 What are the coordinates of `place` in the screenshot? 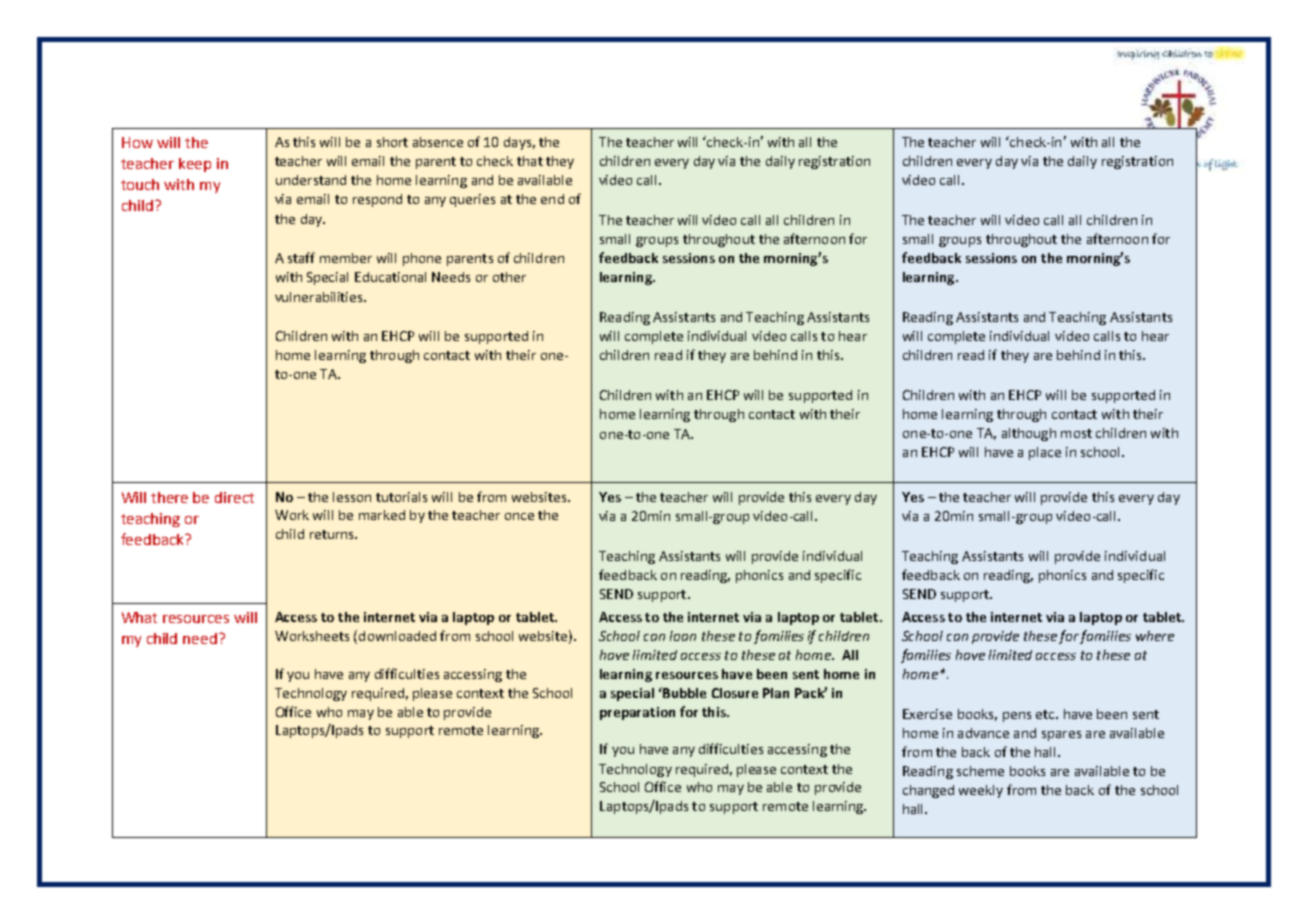 It's located at (1045, 453).
